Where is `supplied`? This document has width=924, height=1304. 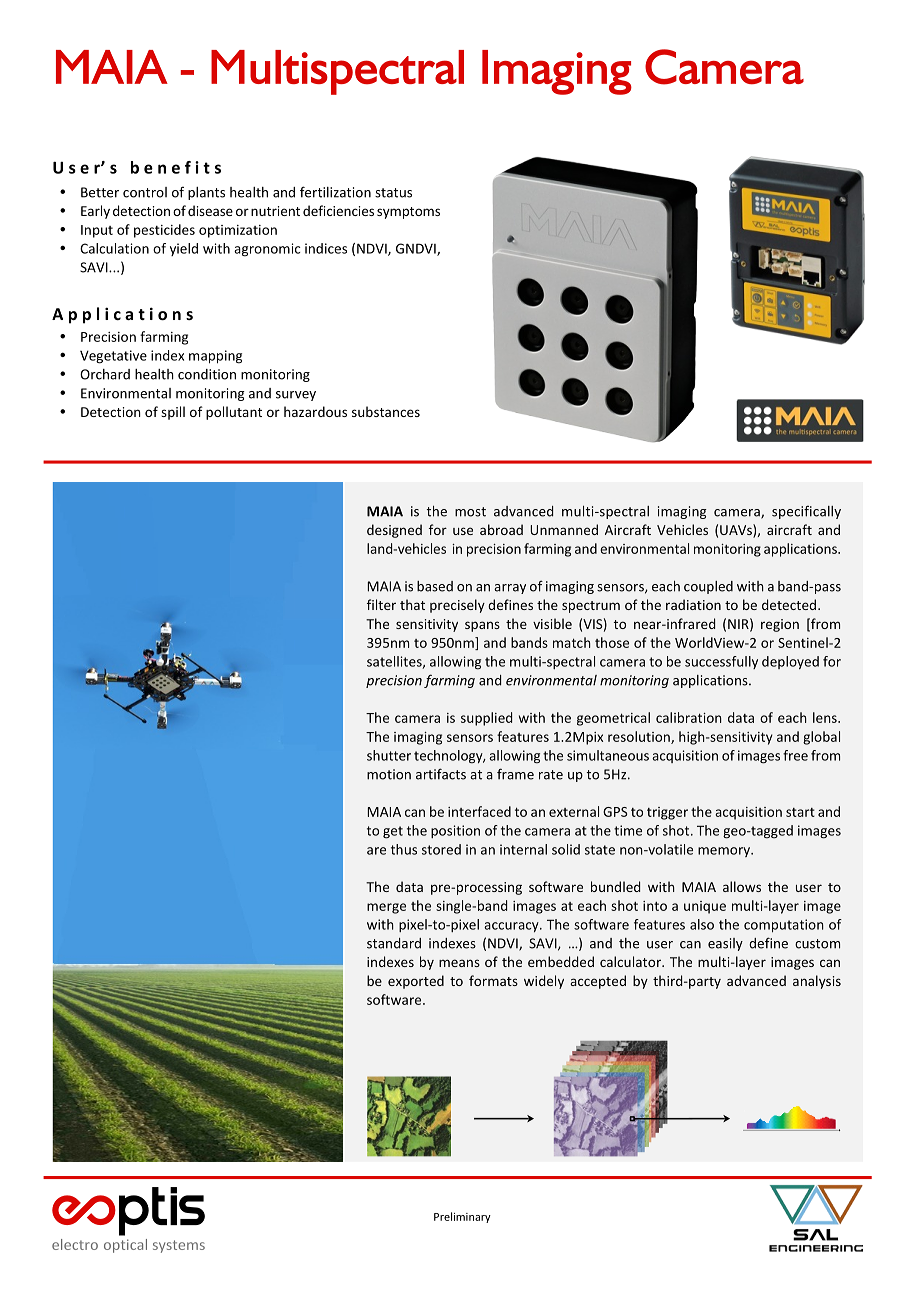 supplied is located at coordinates (486, 719).
